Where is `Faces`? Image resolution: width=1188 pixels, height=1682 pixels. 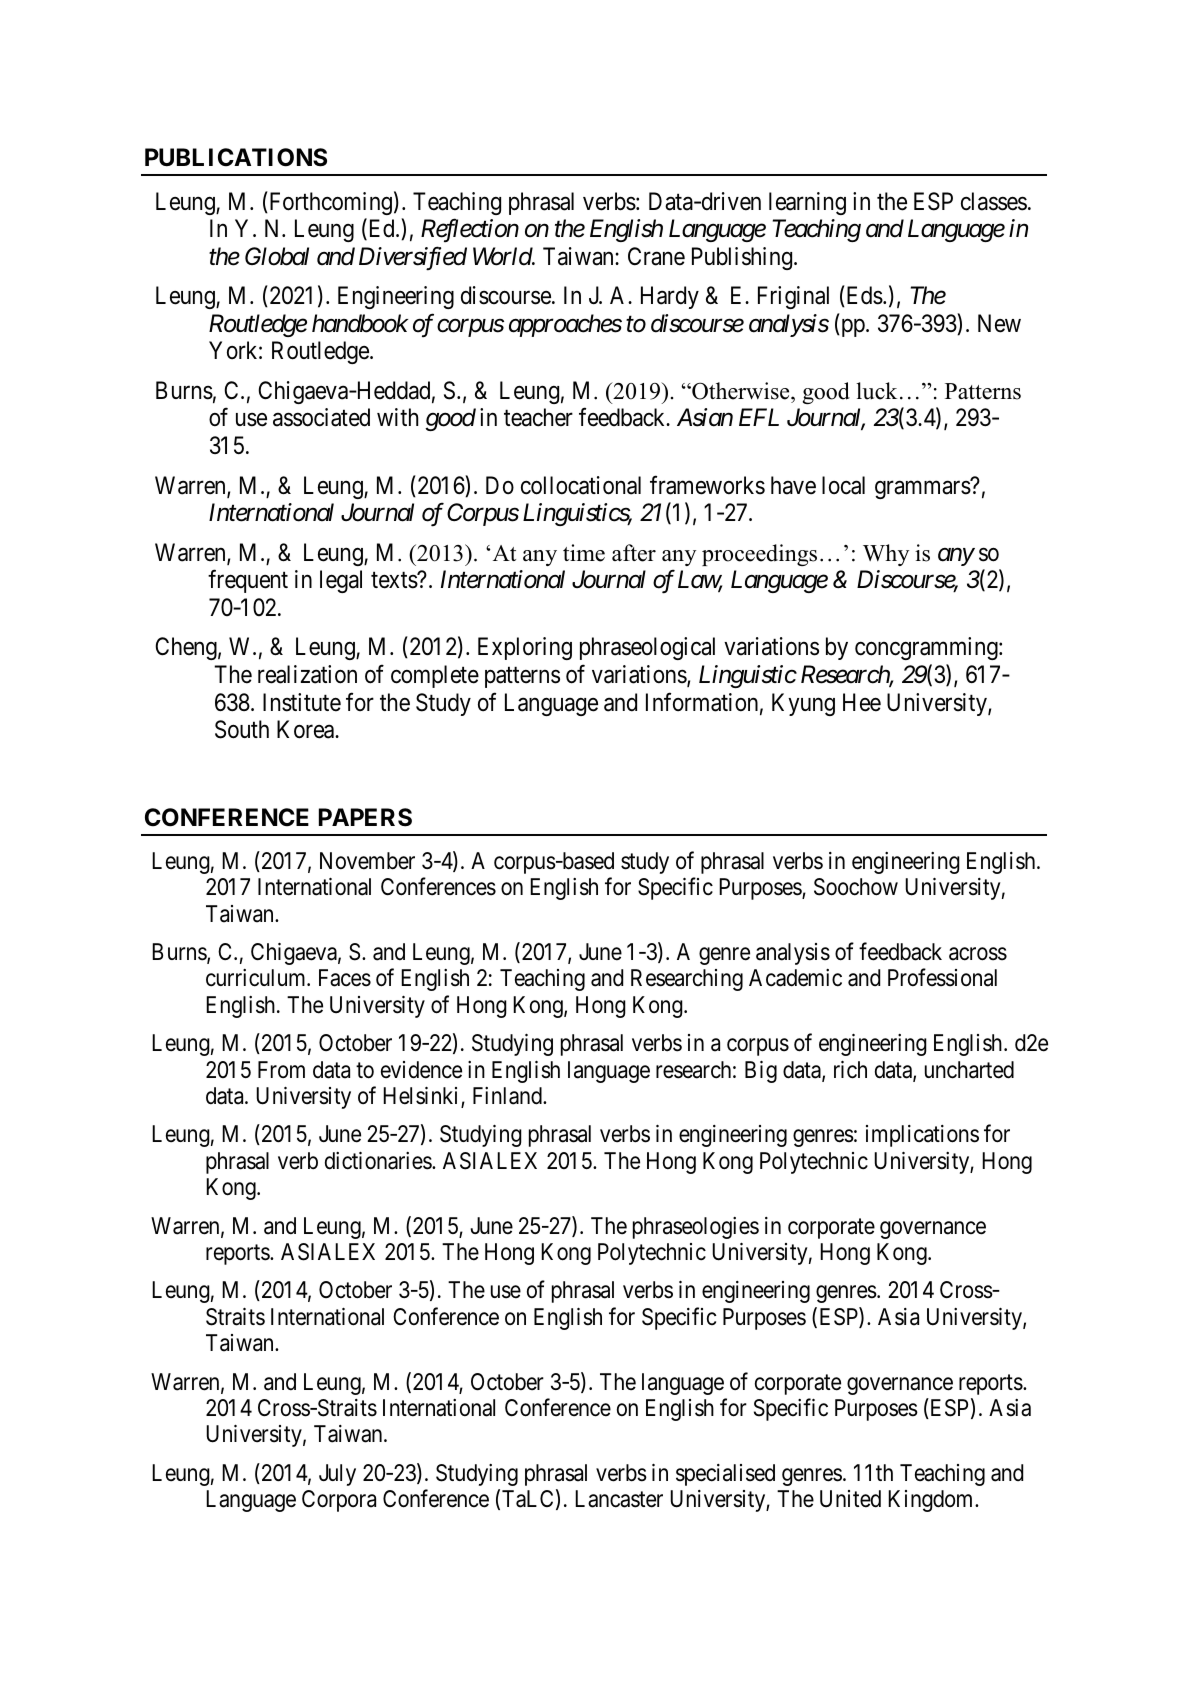
Faces is located at coordinates (345, 978).
